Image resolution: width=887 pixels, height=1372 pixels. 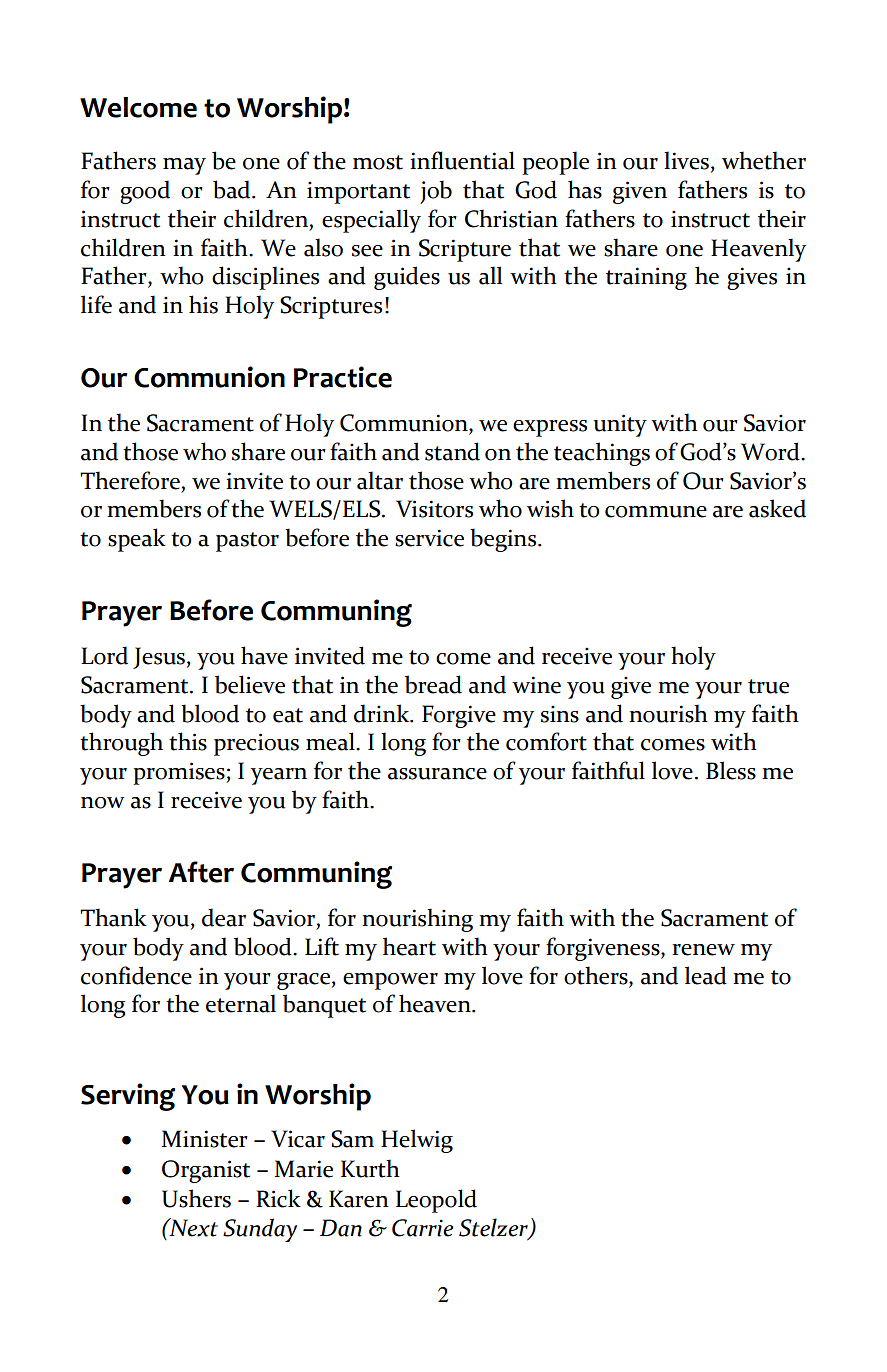 What do you see at coordinates (196, 1198) in the screenshot?
I see `Ushers` at bounding box center [196, 1198].
